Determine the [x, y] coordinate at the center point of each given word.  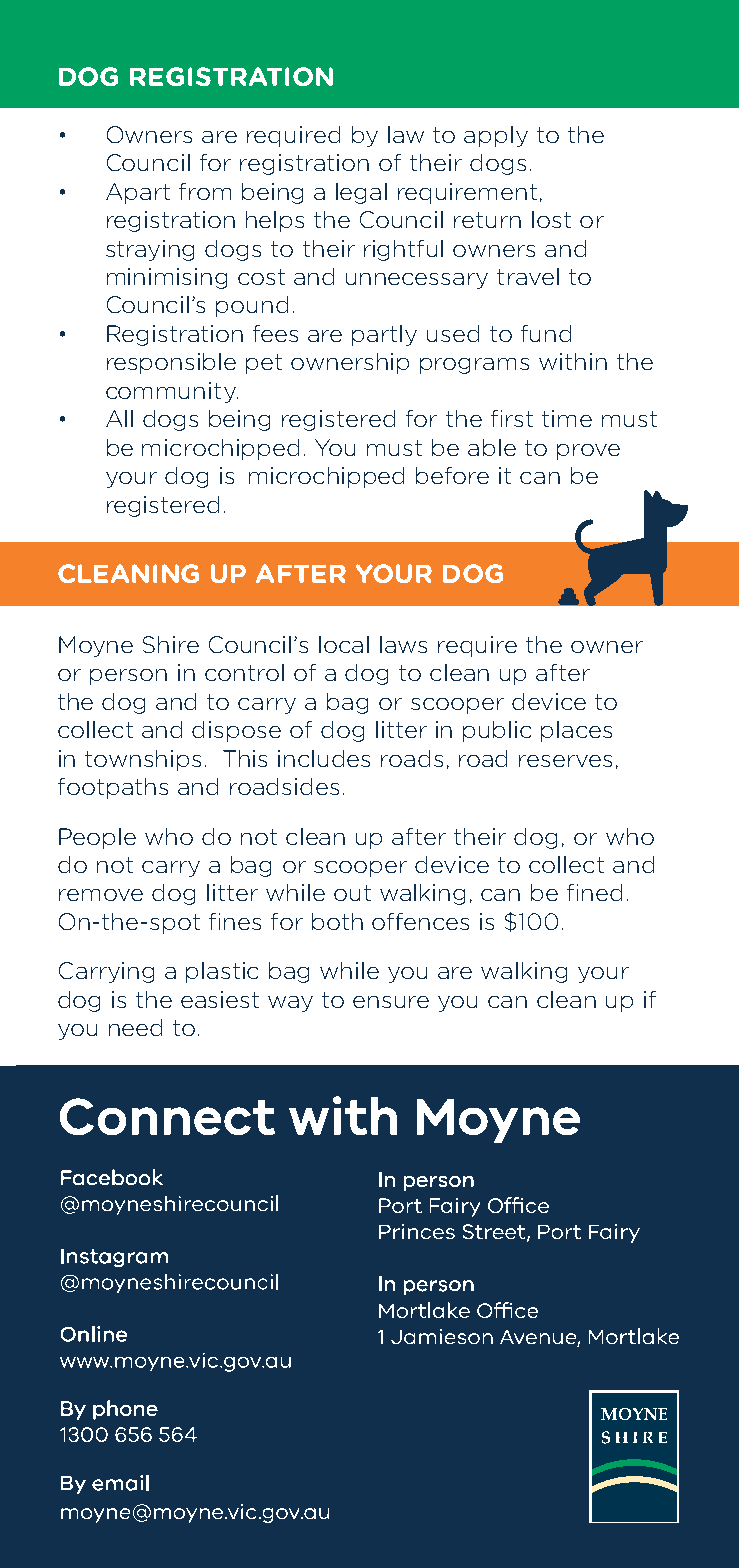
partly [384, 335]
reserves [565, 761]
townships [143, 760]
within [573, 361]
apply [496, 136]
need [135, 1027]
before [452, 475]
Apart [138, 193]
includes [324, 758]
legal [361, 193]
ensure [391, 1002]
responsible [171, 363]
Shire [171, 644]
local [344, 644]
